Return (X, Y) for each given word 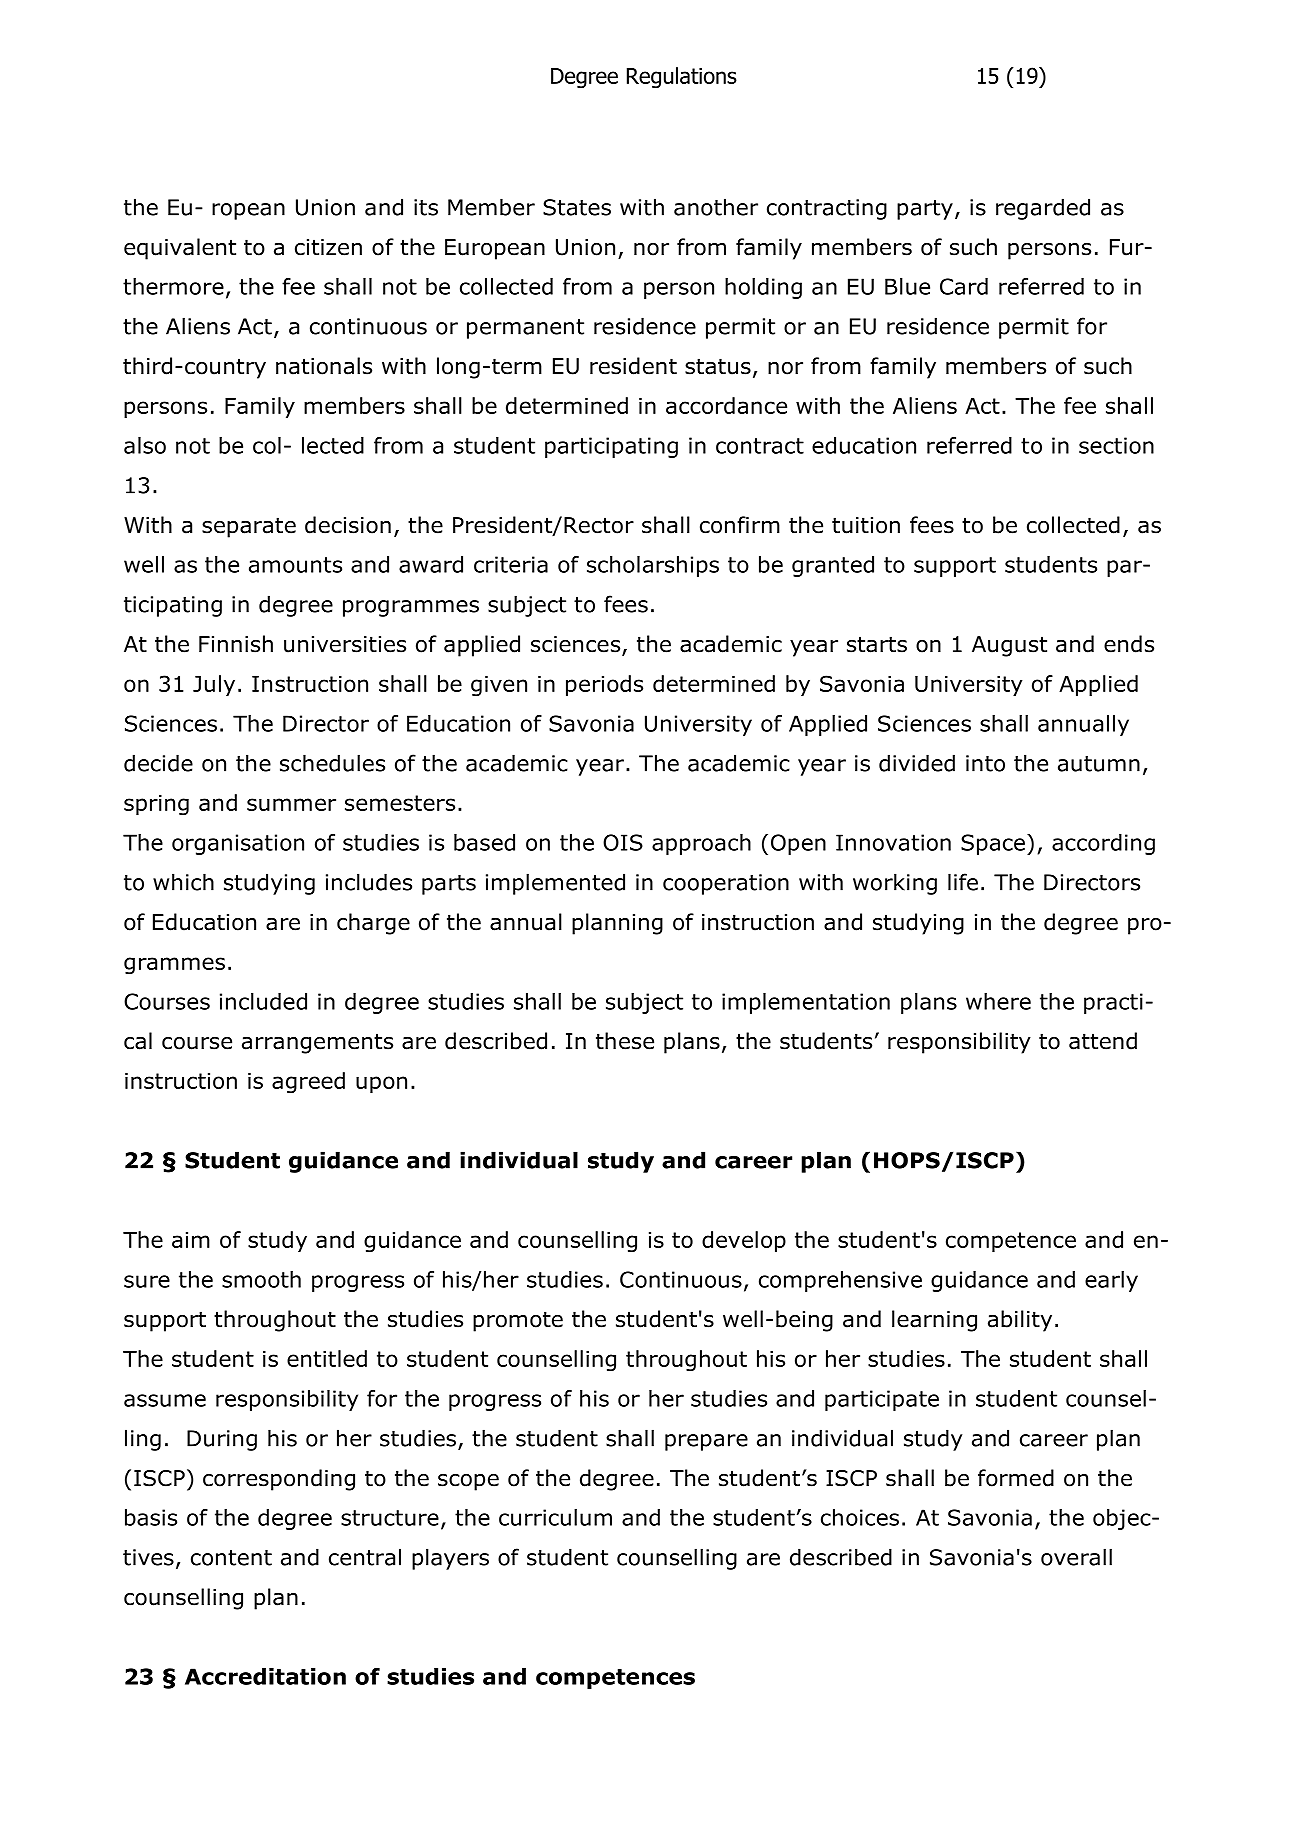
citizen (328, 247)
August (1009, 646)
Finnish (236, 644)
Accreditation (265, 1676)
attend (1103, 1041)
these (625, 1041)
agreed (308, 1083)
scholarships (653, 566)
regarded (1043, 209)
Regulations (682, 78)
